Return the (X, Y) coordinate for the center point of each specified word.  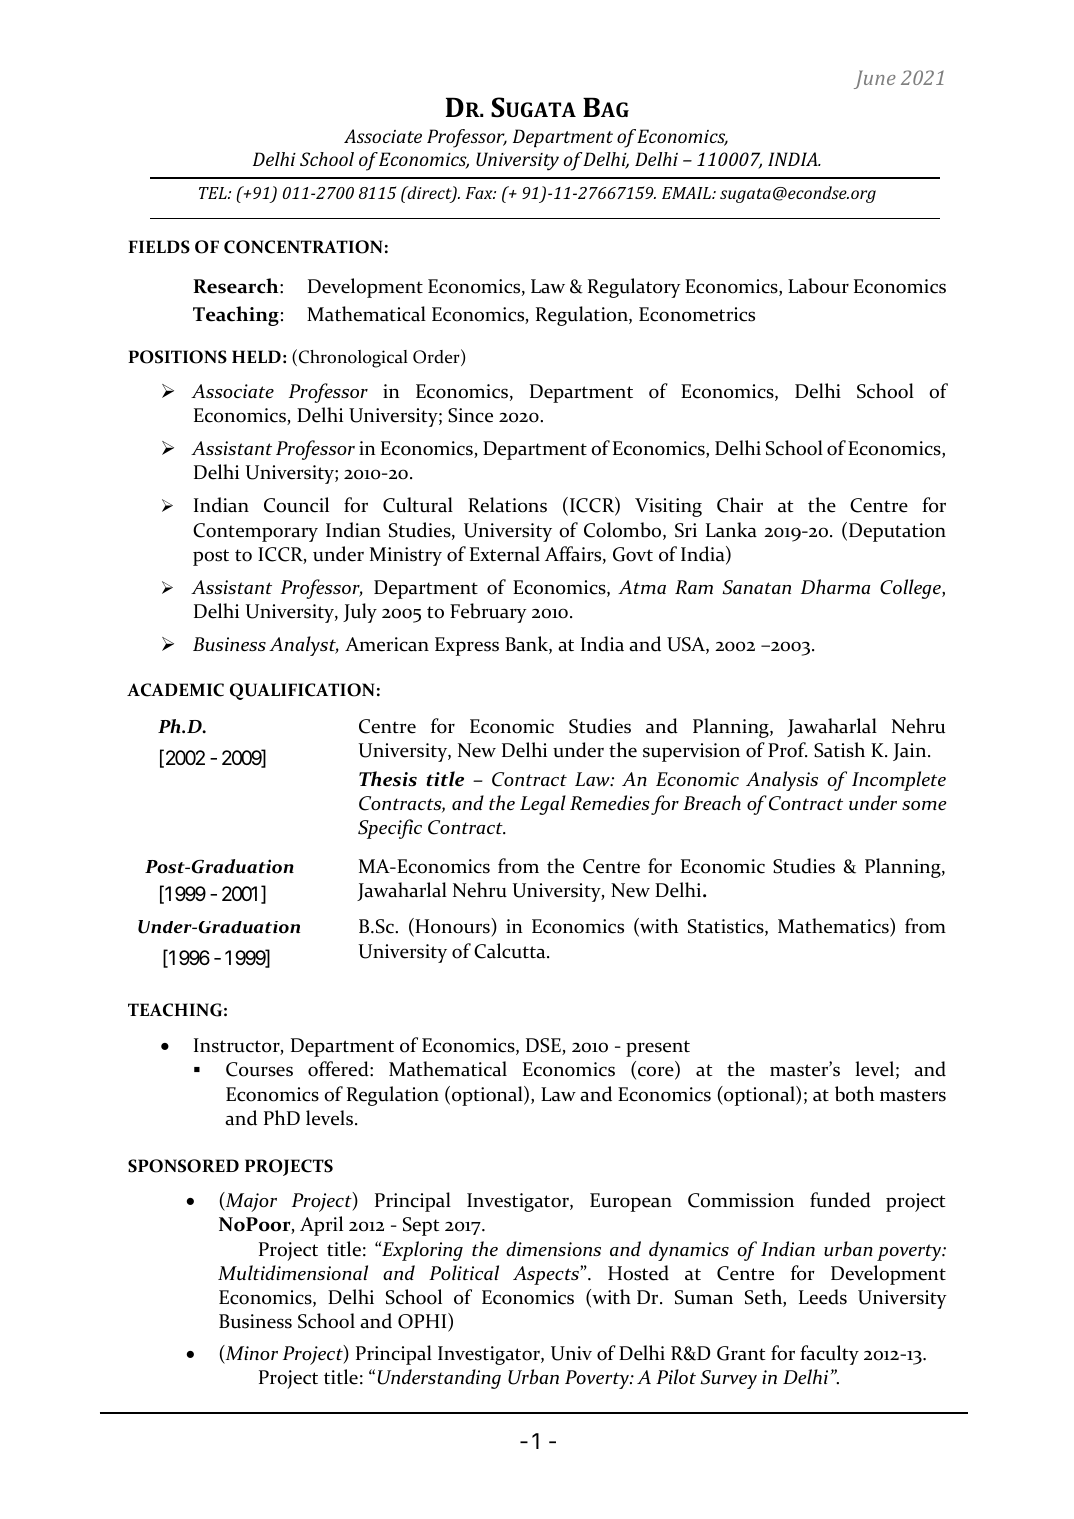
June (875, 79)
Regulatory (634, 288)
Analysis (782, 781)
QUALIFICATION (302, 691)
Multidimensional (293, 1272)
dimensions (553, 1248)
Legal (543, 805)
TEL (214, 193)
